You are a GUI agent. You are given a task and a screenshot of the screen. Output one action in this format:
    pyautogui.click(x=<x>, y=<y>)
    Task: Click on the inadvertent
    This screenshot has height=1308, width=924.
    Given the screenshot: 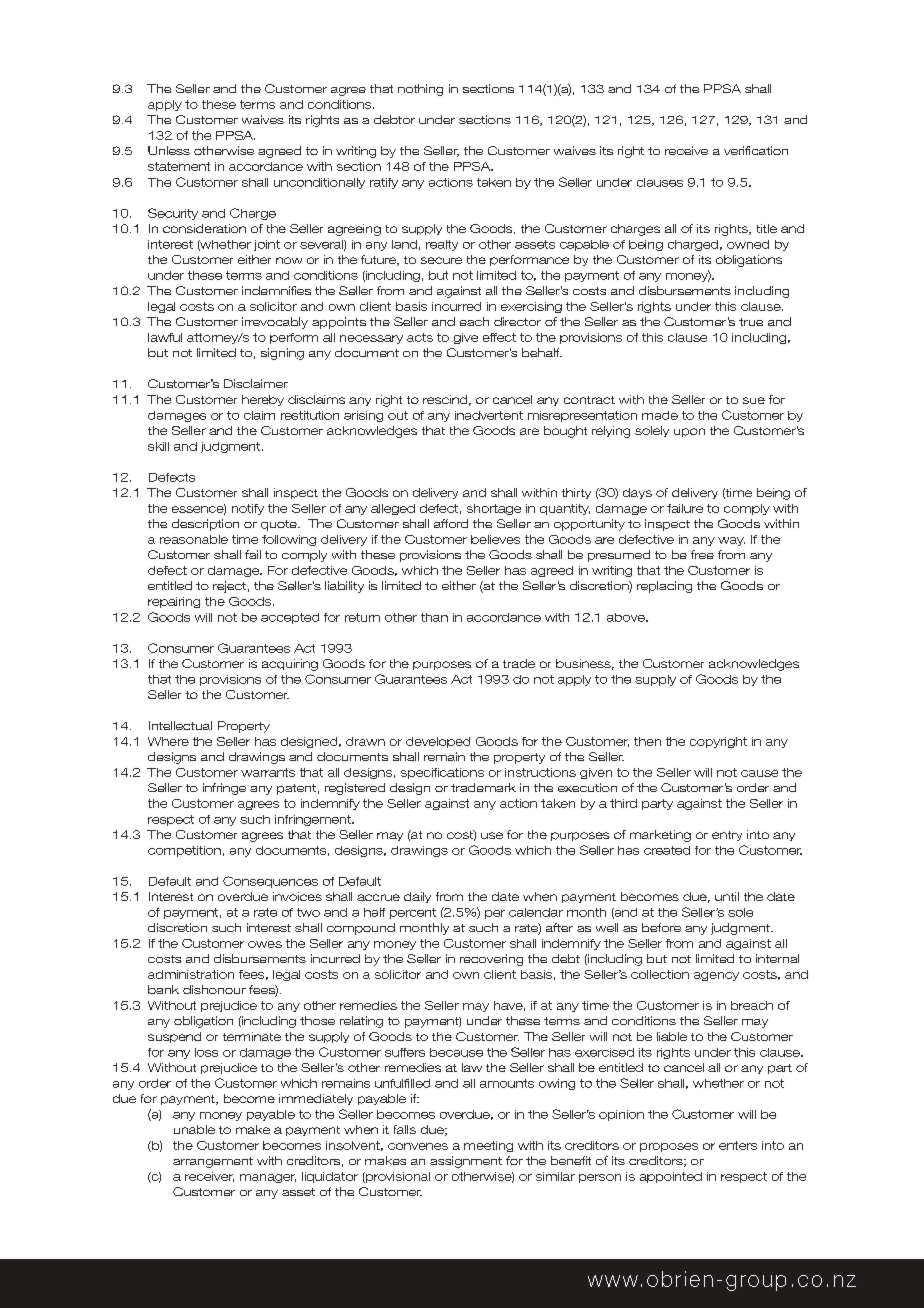 What is the action you would take?
    pyautogui.click(x=489, y=415)
